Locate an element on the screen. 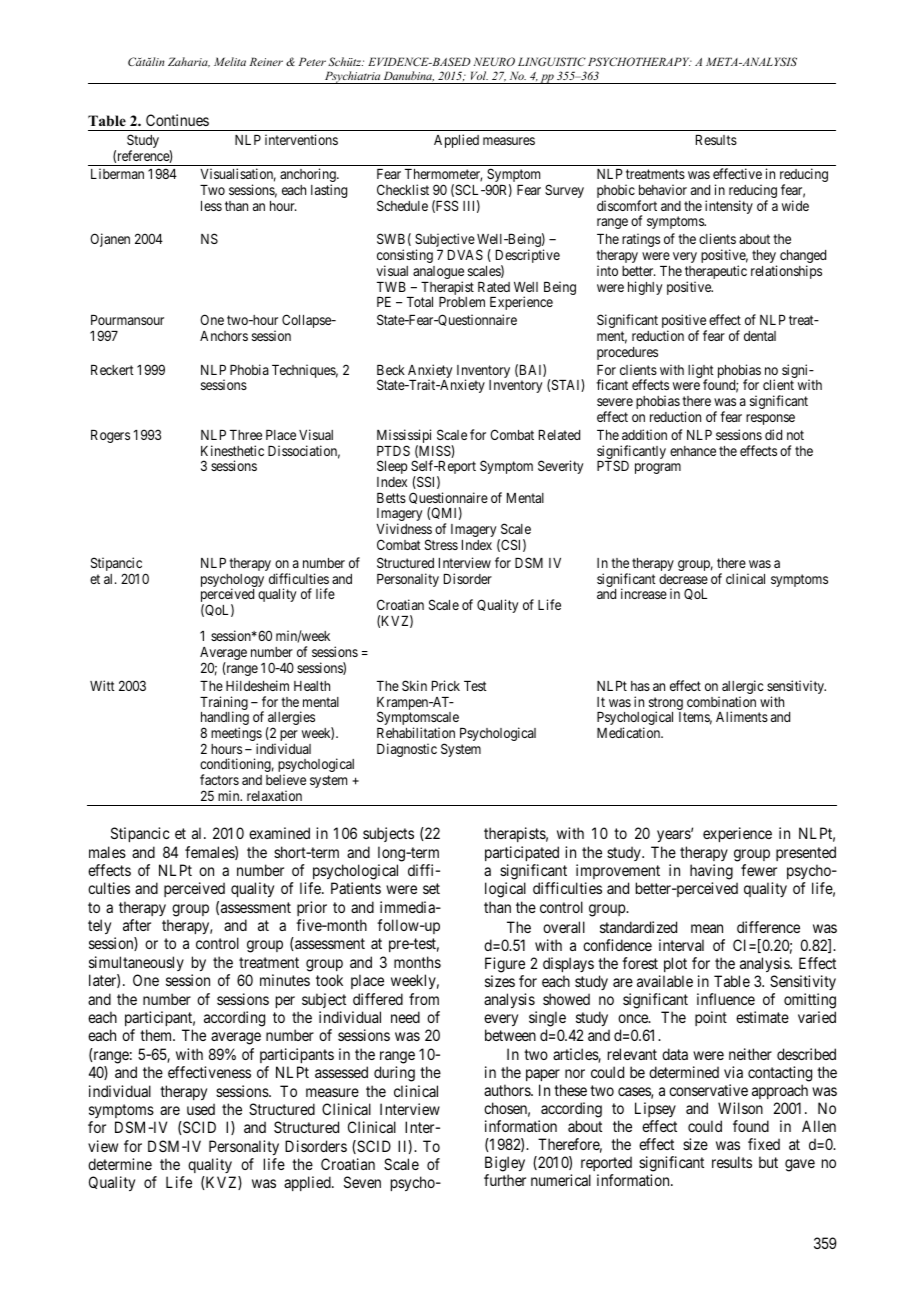 The width and height of the screenshot is (924, 1308). used is located at coordinates (201, 1109).
